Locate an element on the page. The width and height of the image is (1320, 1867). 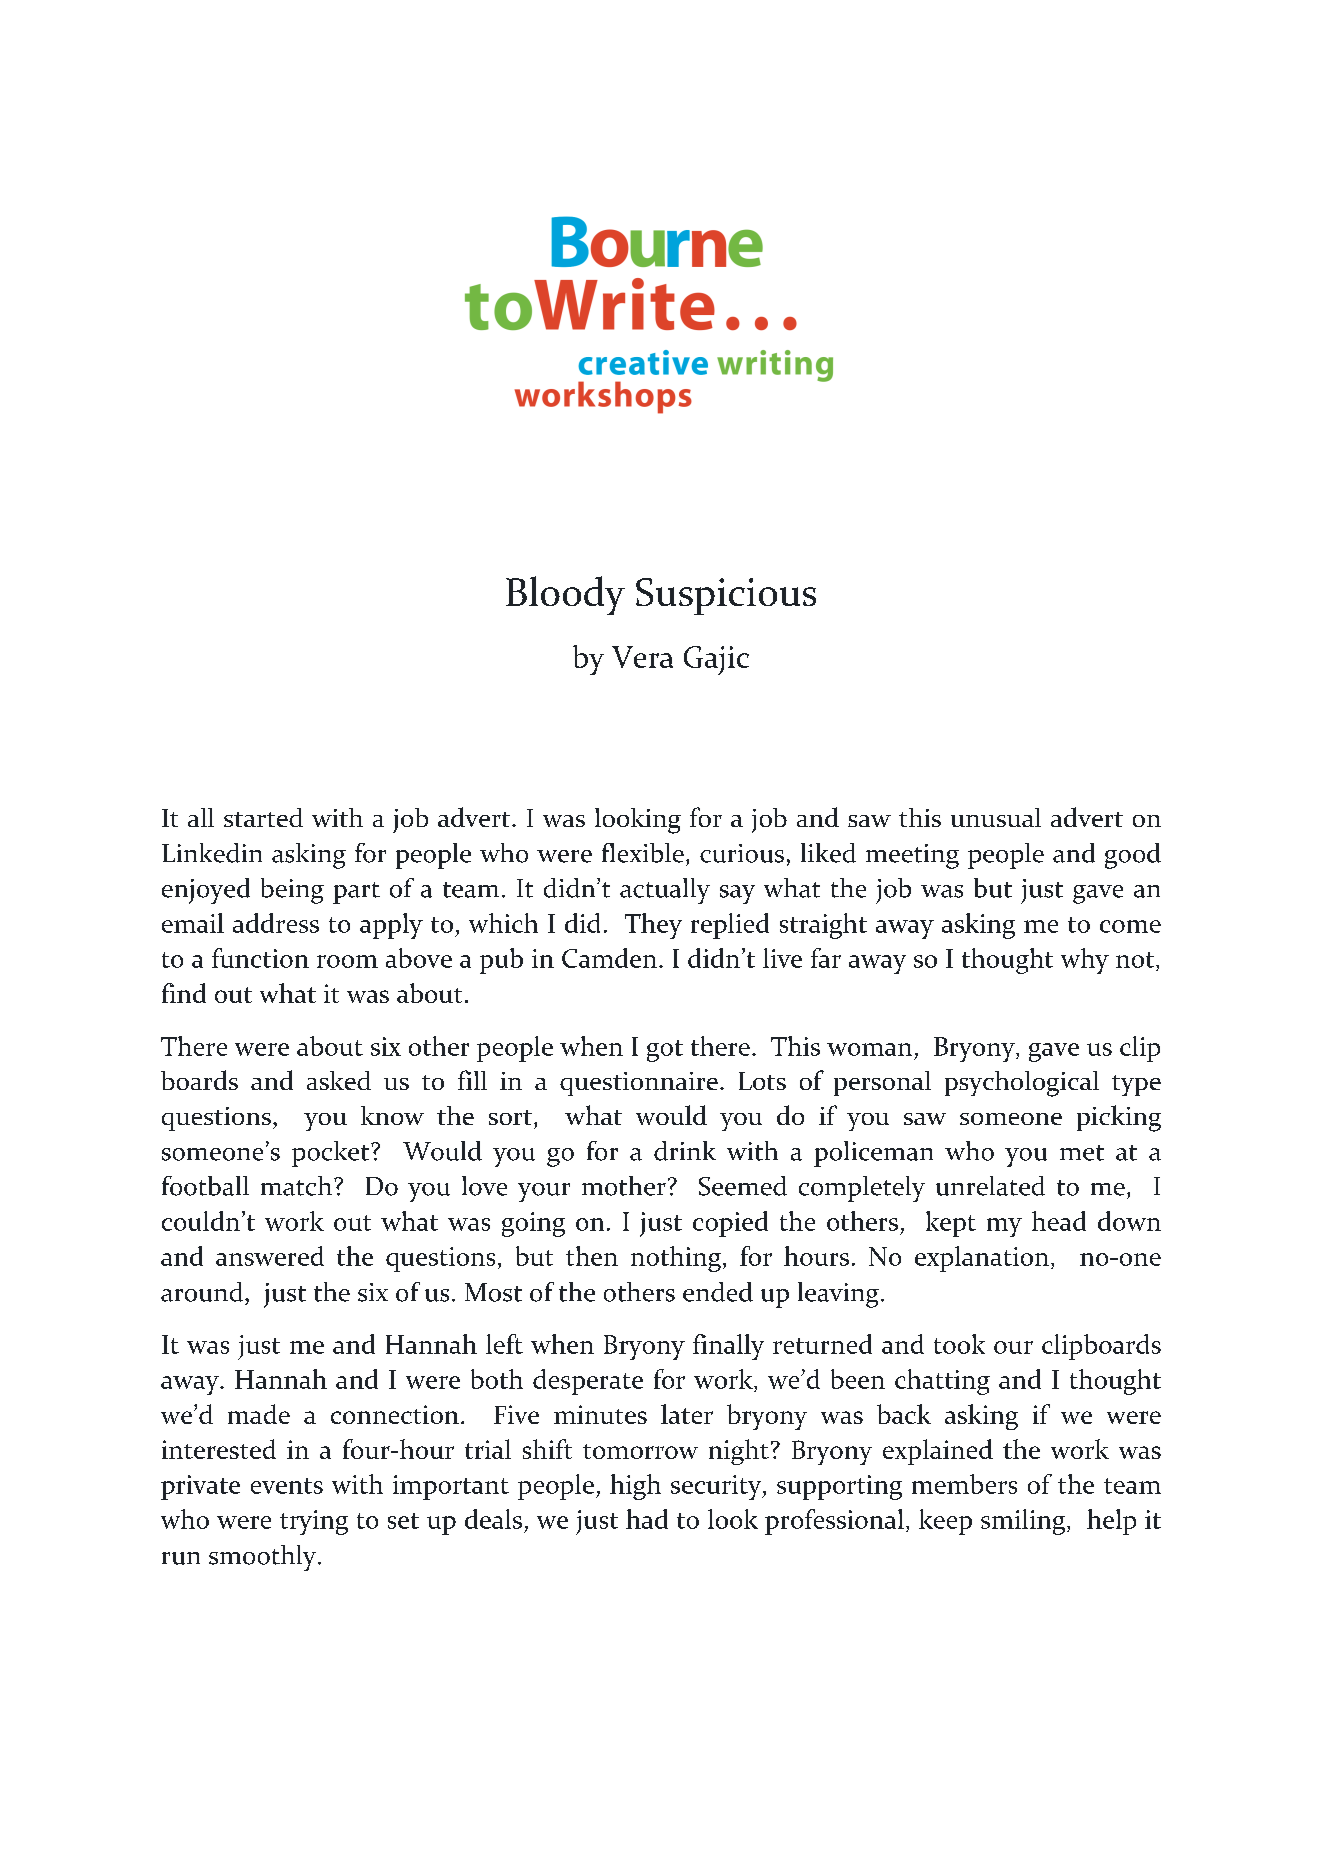
explanation is located at coordinates (983, 1259).
